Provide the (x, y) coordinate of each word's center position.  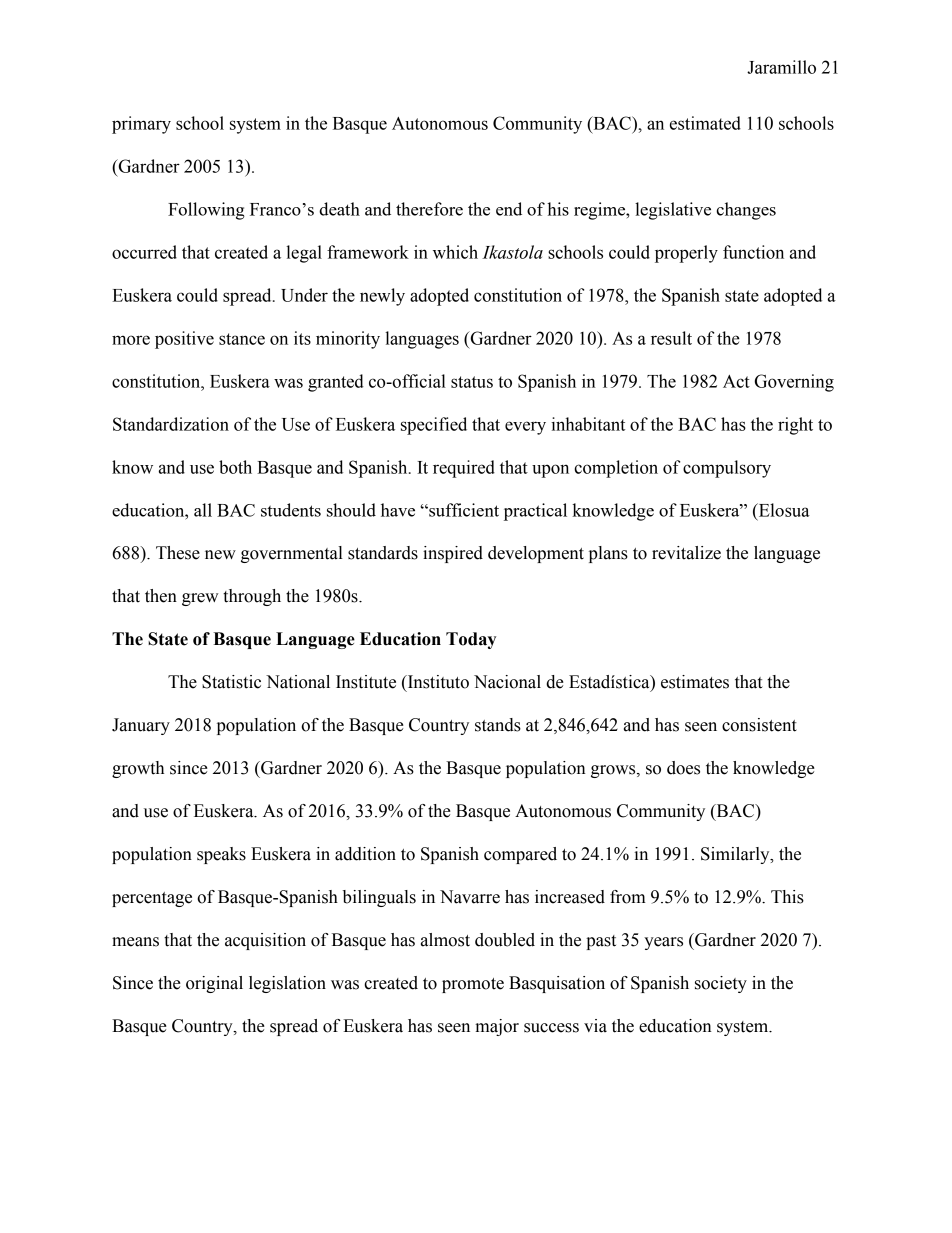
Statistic (231, 682)
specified (434, 426)
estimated (705, 123)
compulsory (727, 469)
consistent (759, 725)
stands (498, 725)
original (214, 984)
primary (141, 125)
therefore (429, 209)
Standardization (171, 424)
